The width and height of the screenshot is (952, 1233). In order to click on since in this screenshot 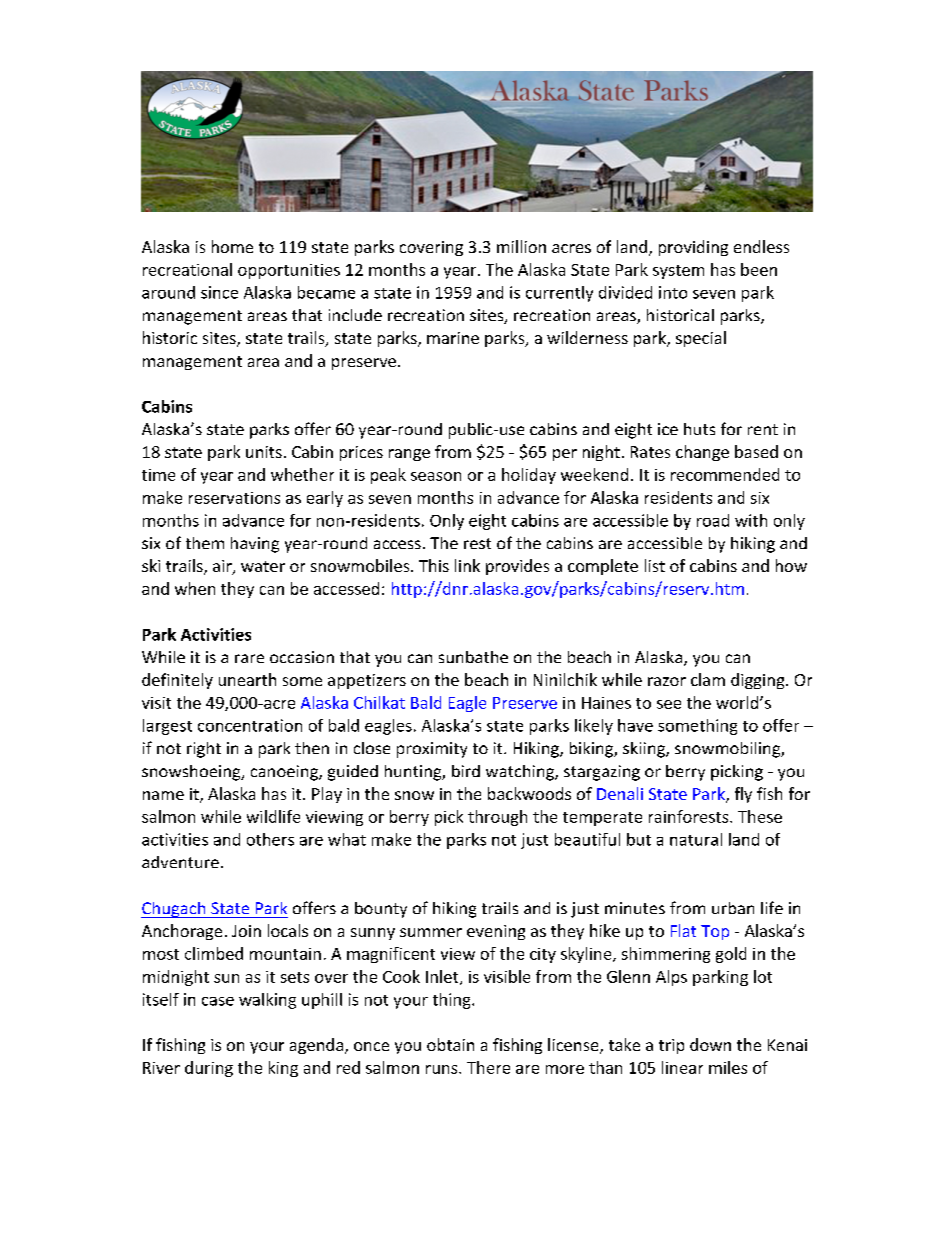, I will do `click(219, 292)`.
